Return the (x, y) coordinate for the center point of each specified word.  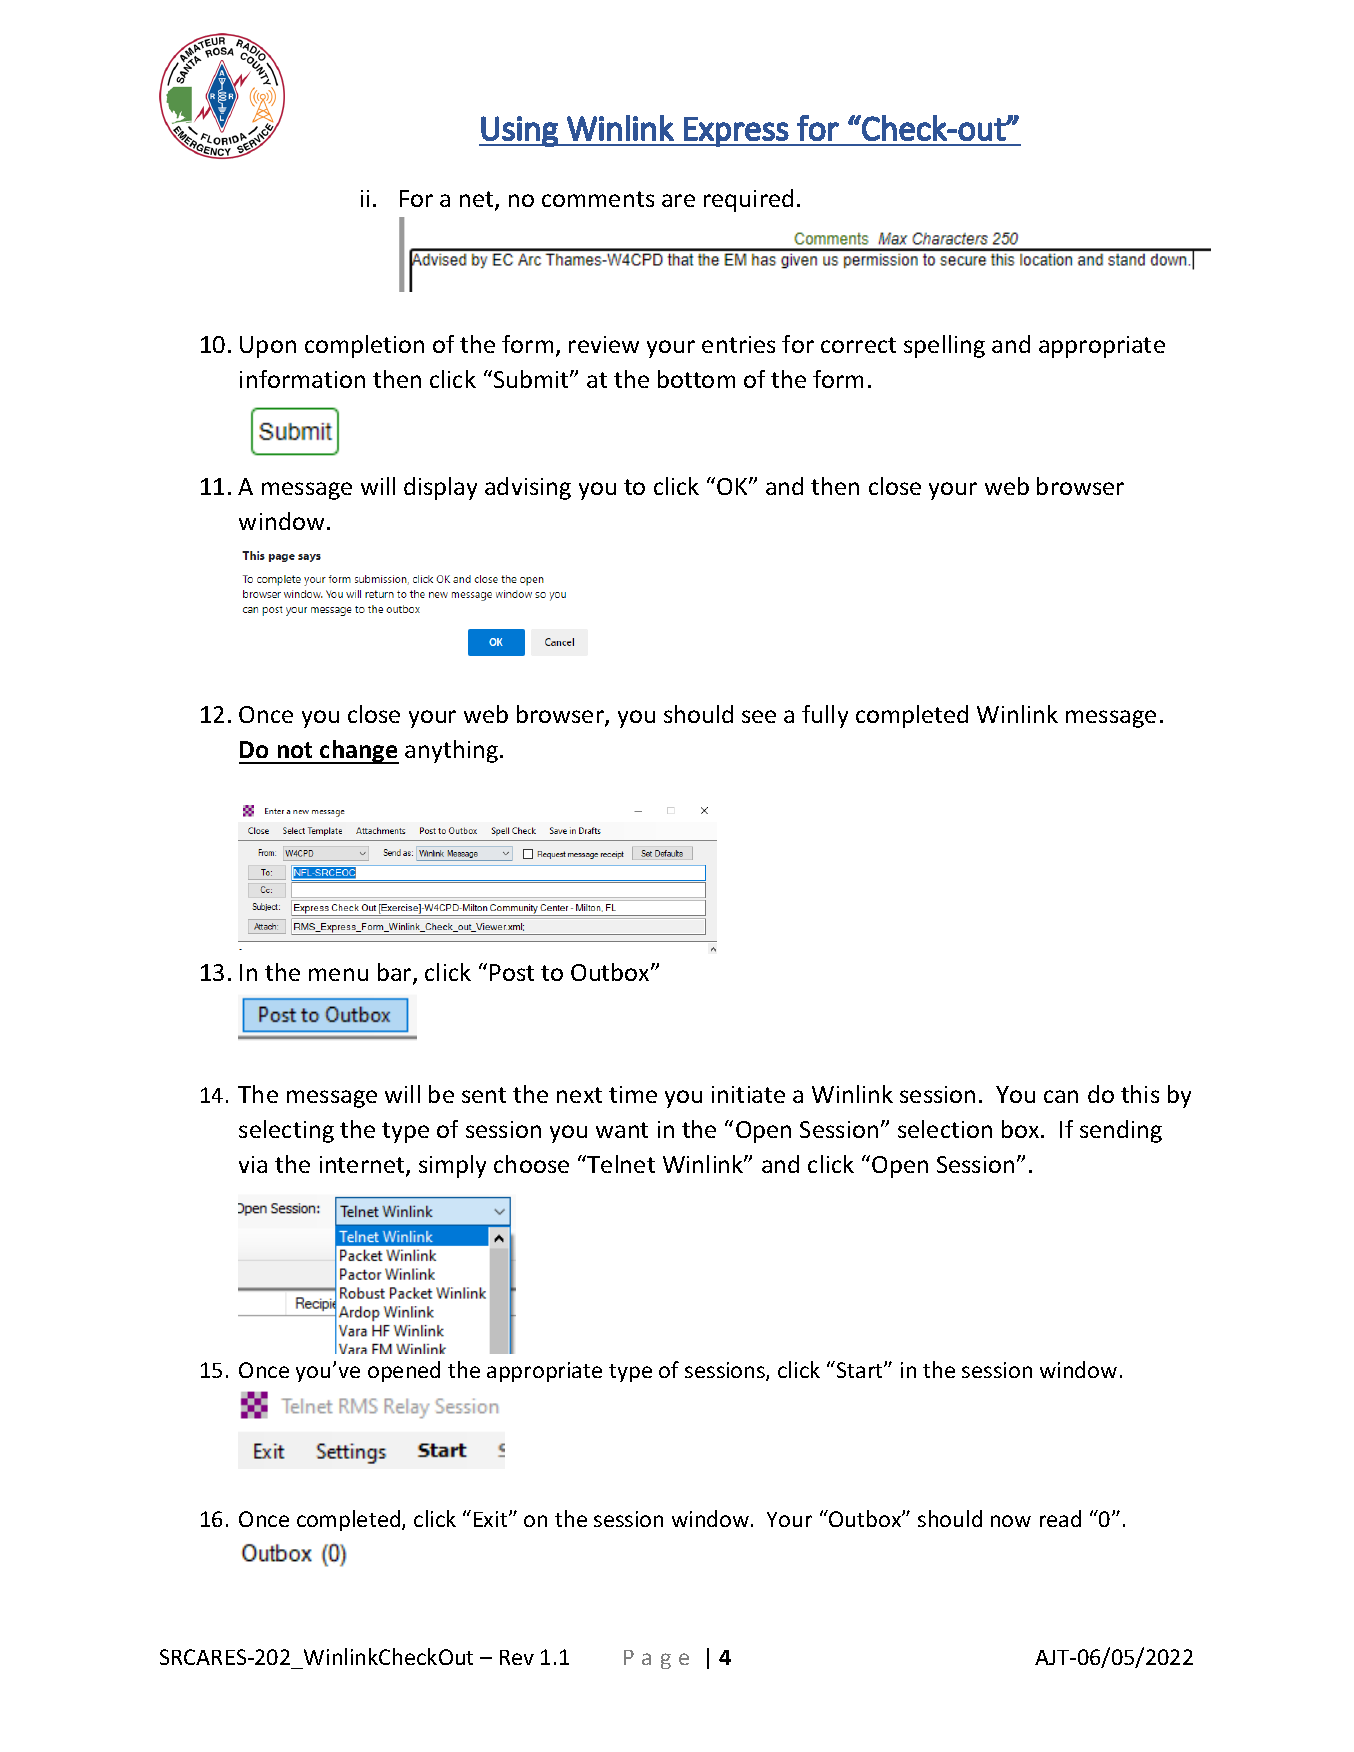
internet (363, 1166)
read (1060, 1518)
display (440, 488)
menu (338, 974)
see (759, 716)
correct (858, 345)
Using (520, 131)
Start (861, 1370)
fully (825, 716)
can (1061, 1096)
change (358, 752)
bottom (696, 379)
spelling (944, 346)
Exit (492, 1519)
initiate (748, 1094)
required (748, 200)
